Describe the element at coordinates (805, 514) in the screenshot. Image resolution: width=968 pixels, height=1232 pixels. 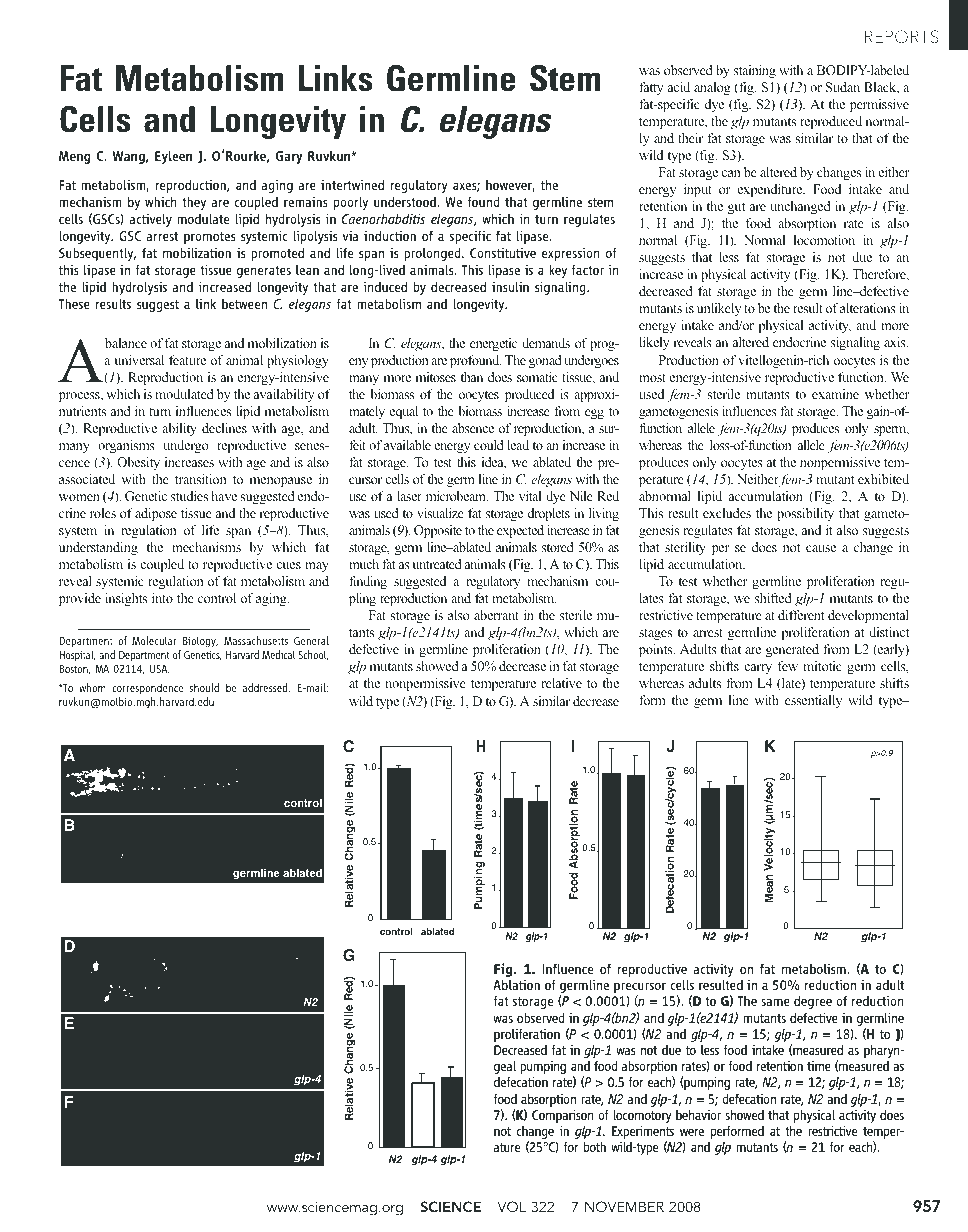
I see `possibility` at that location.
